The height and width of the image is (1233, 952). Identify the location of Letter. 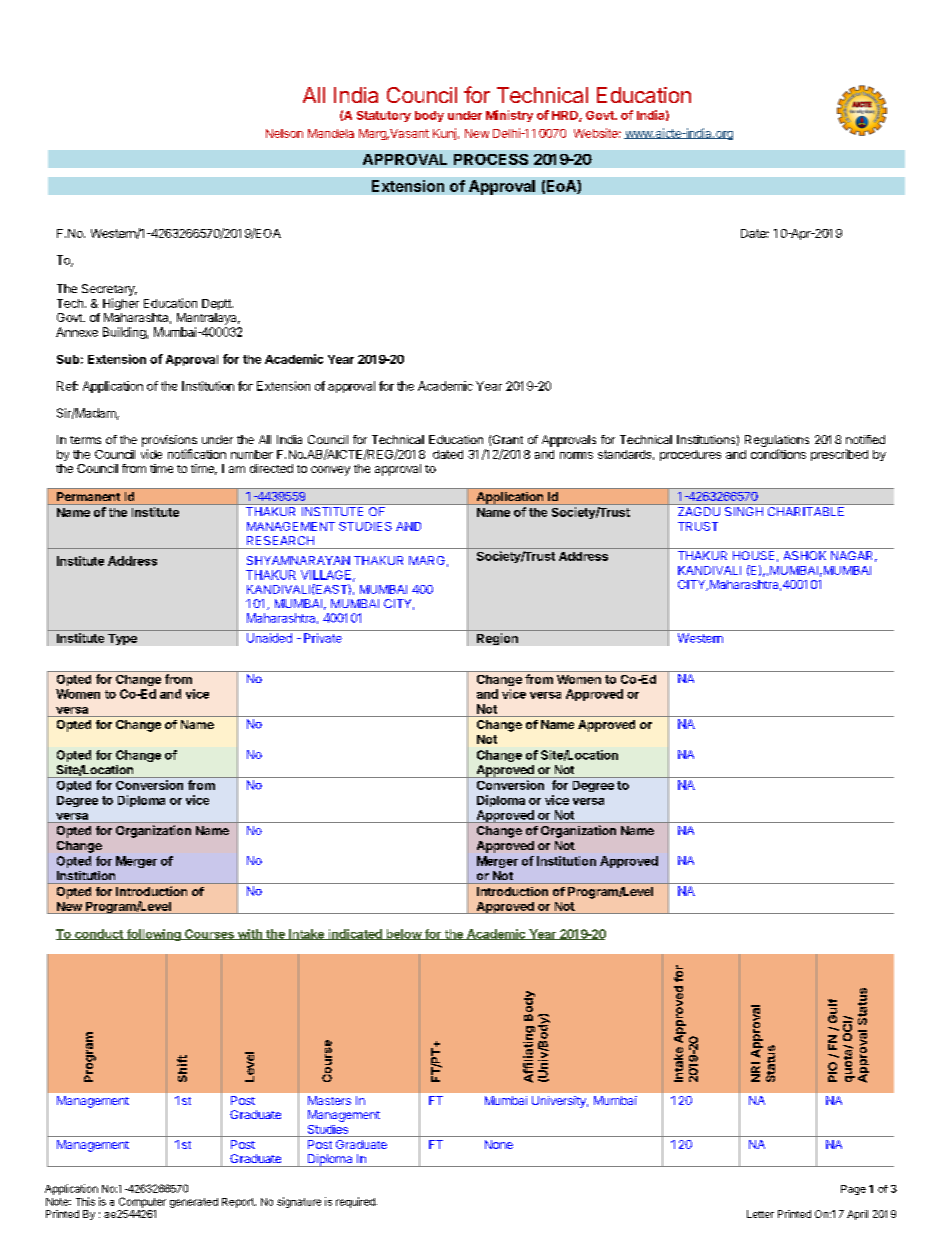
(760, 1214).
